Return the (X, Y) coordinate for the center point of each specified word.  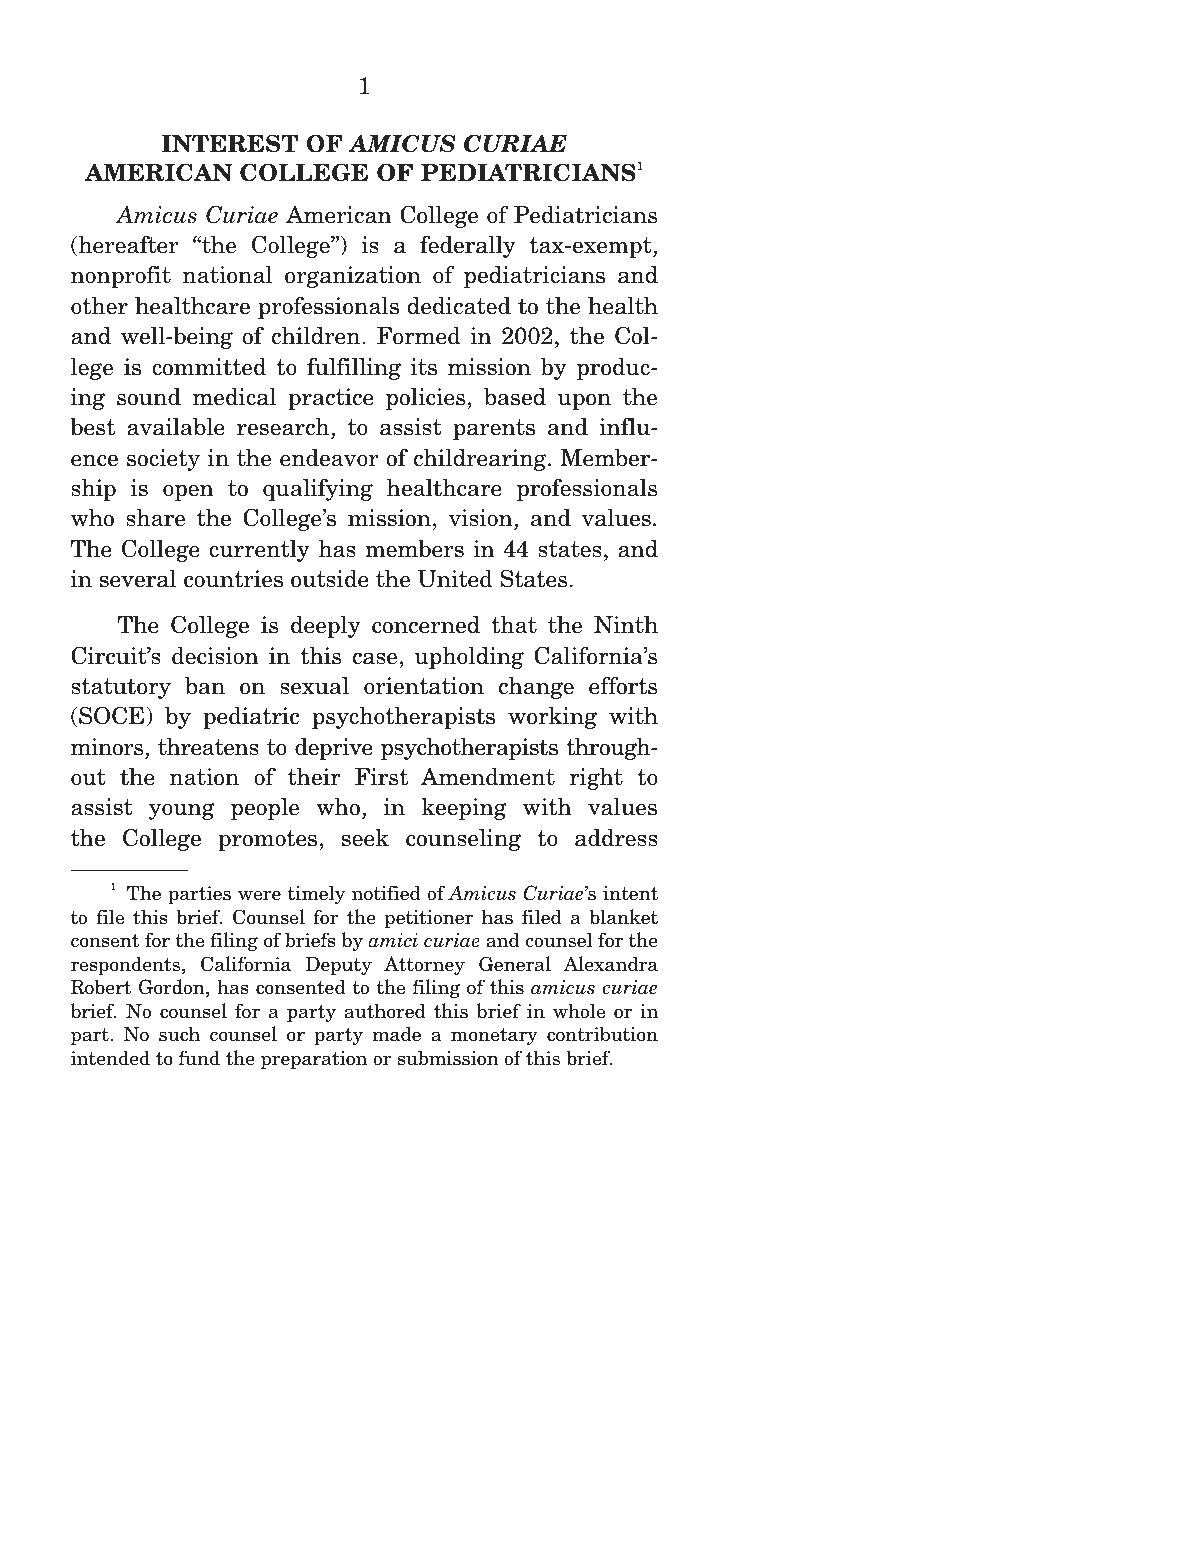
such (179, 1034)
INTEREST (230, 143)
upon (584, 401)
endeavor (329, 457)
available (176, 426)
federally (468, 246)
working (552, 717)
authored (385, 1011)
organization (353, 277)
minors (108, 747)
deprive (334, 748)
